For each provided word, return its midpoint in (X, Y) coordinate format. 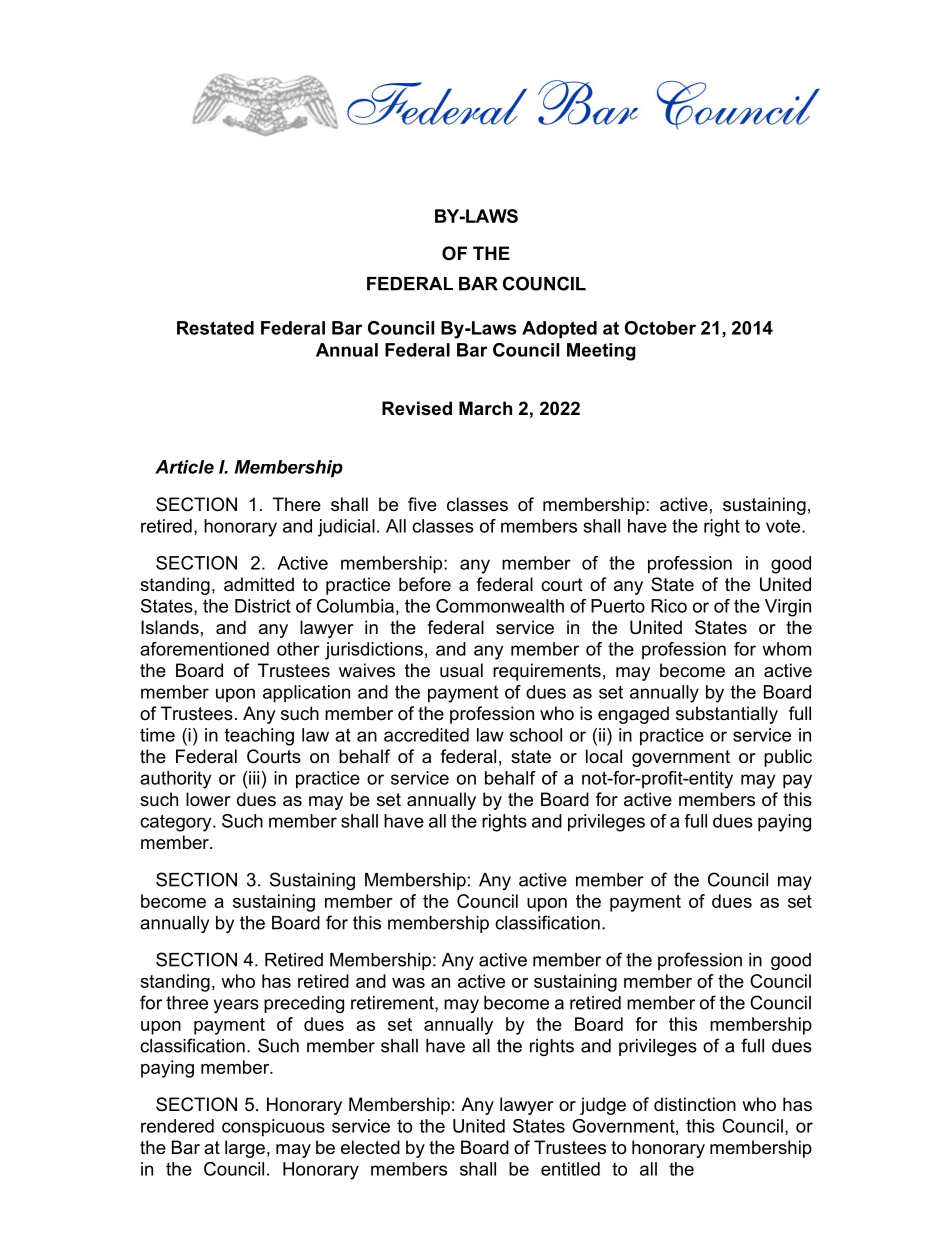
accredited (426, 735)
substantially (727, 715)
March (485, 408)
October (660, 328)
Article (184, 467)
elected (370, 1147)
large (245, 1149)
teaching (259, 737)
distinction (695, 1104)
